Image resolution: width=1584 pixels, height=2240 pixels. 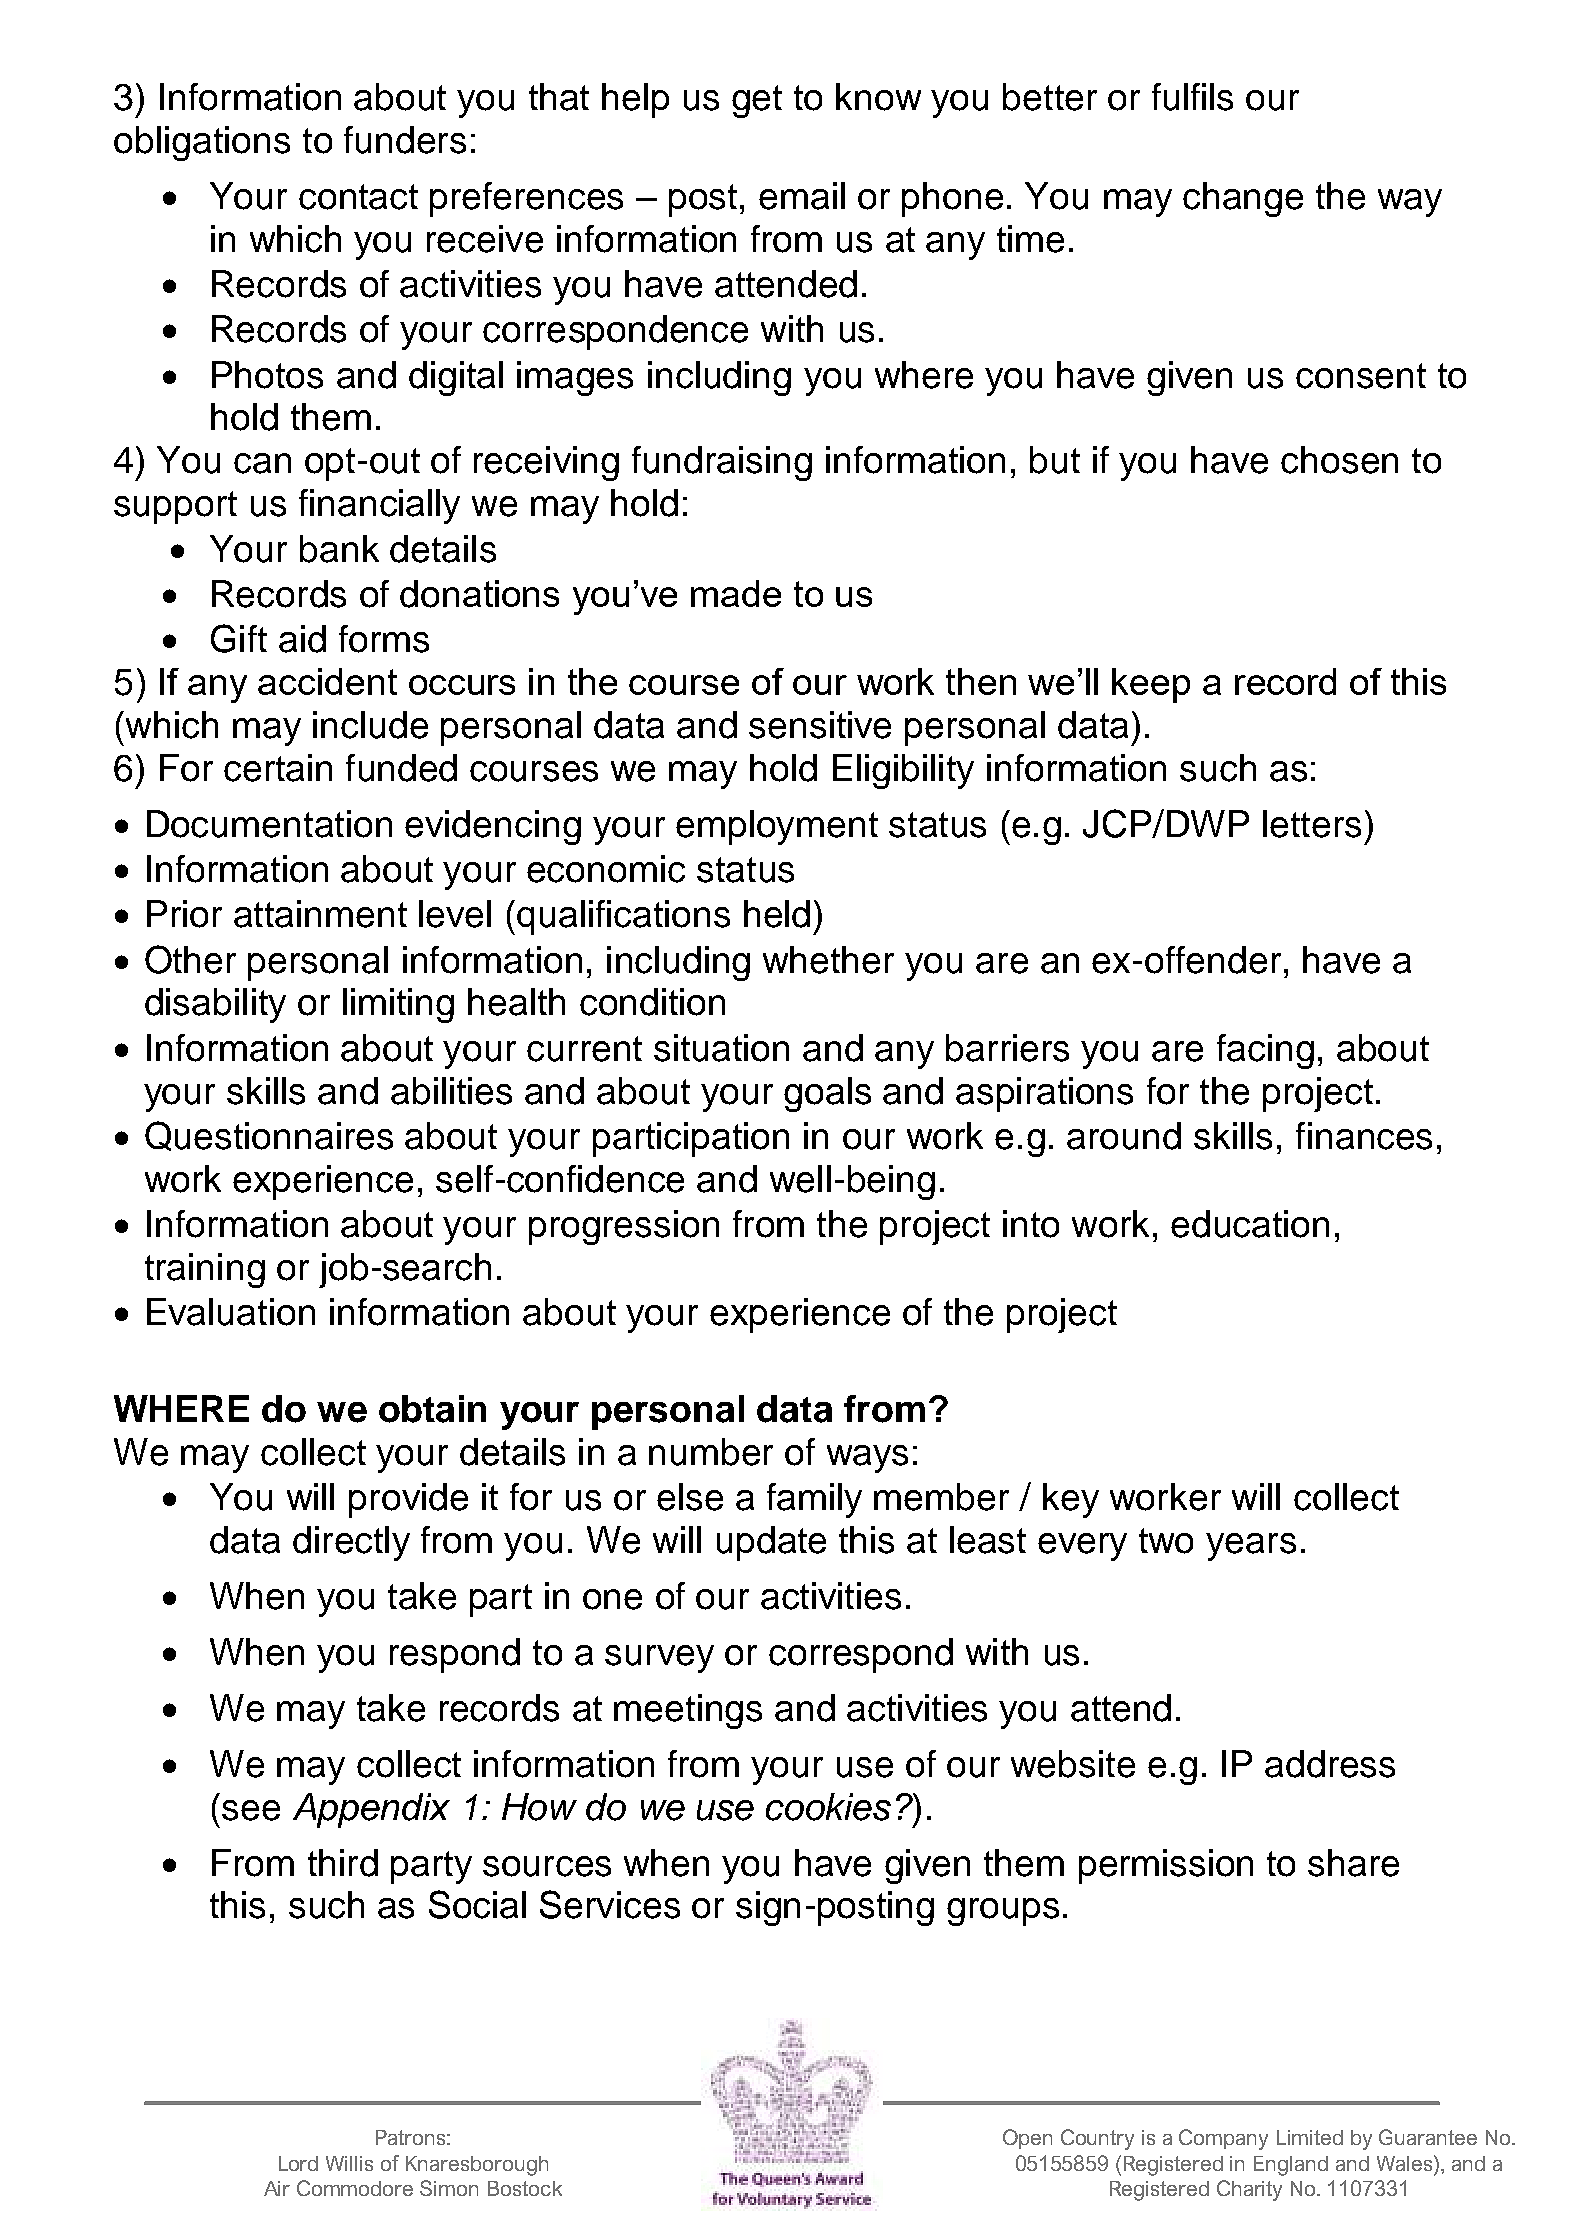 I want to click on Evaluation, so click(x=231, y=1312).
